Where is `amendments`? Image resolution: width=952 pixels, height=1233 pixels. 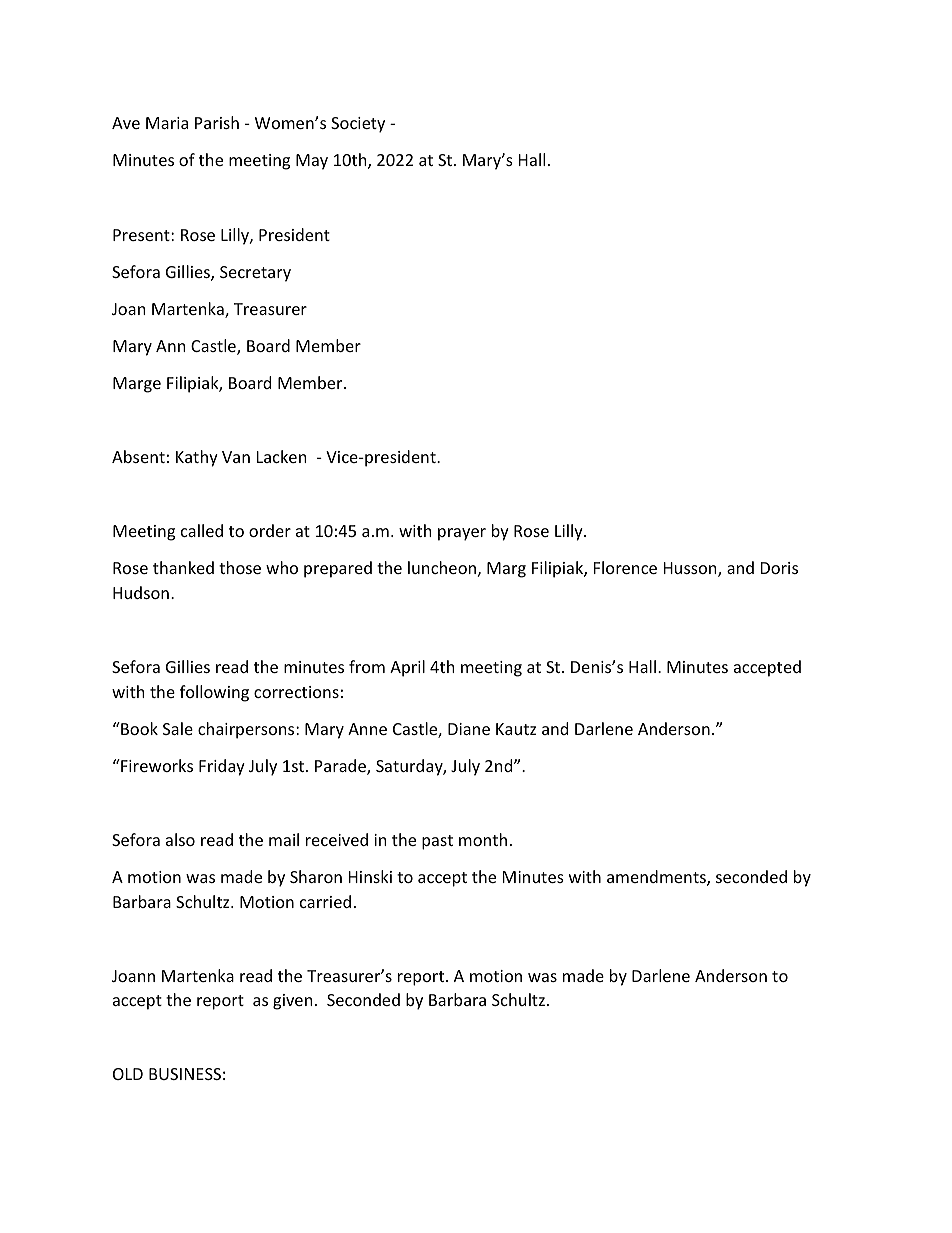
amendments is located at coordinates (657, 878).
